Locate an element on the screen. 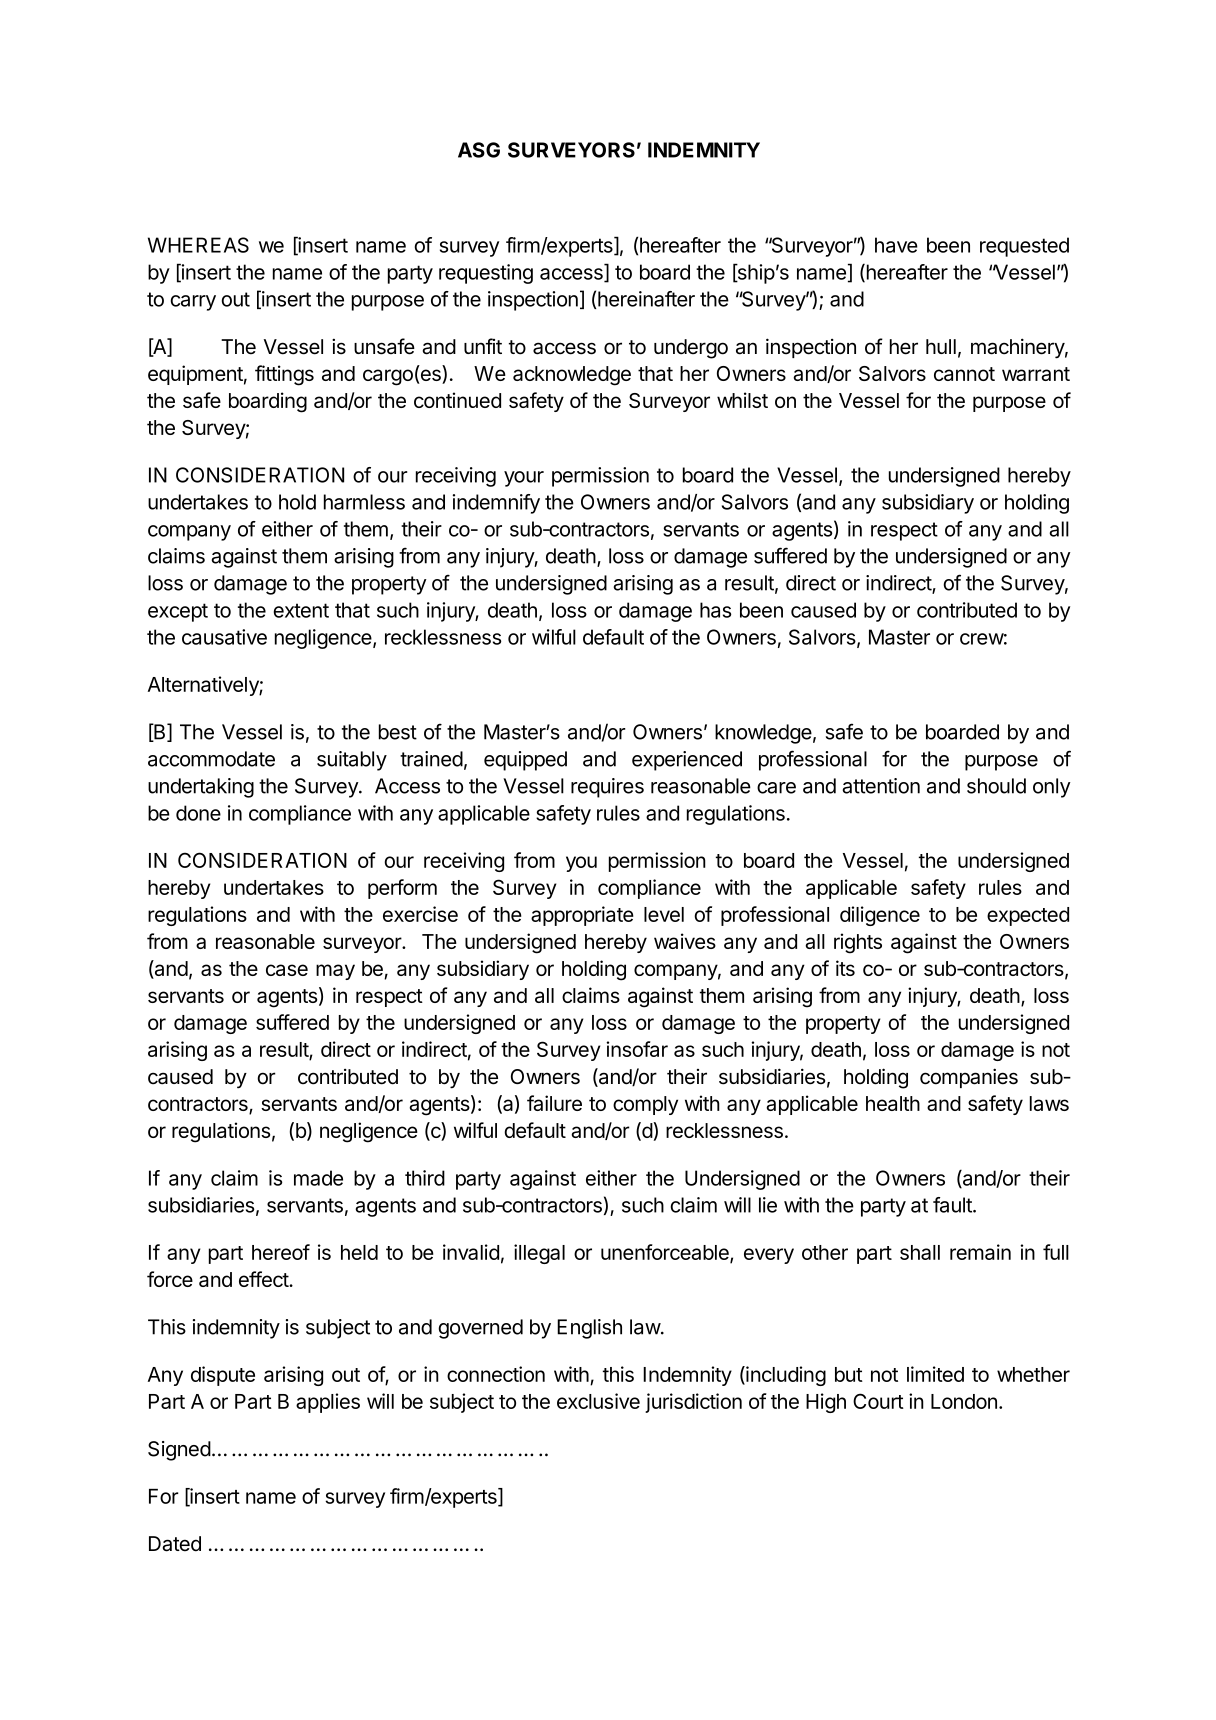 The width and height of the screenshot is (1216, 1720). should is located at coordinates (996, 786).
